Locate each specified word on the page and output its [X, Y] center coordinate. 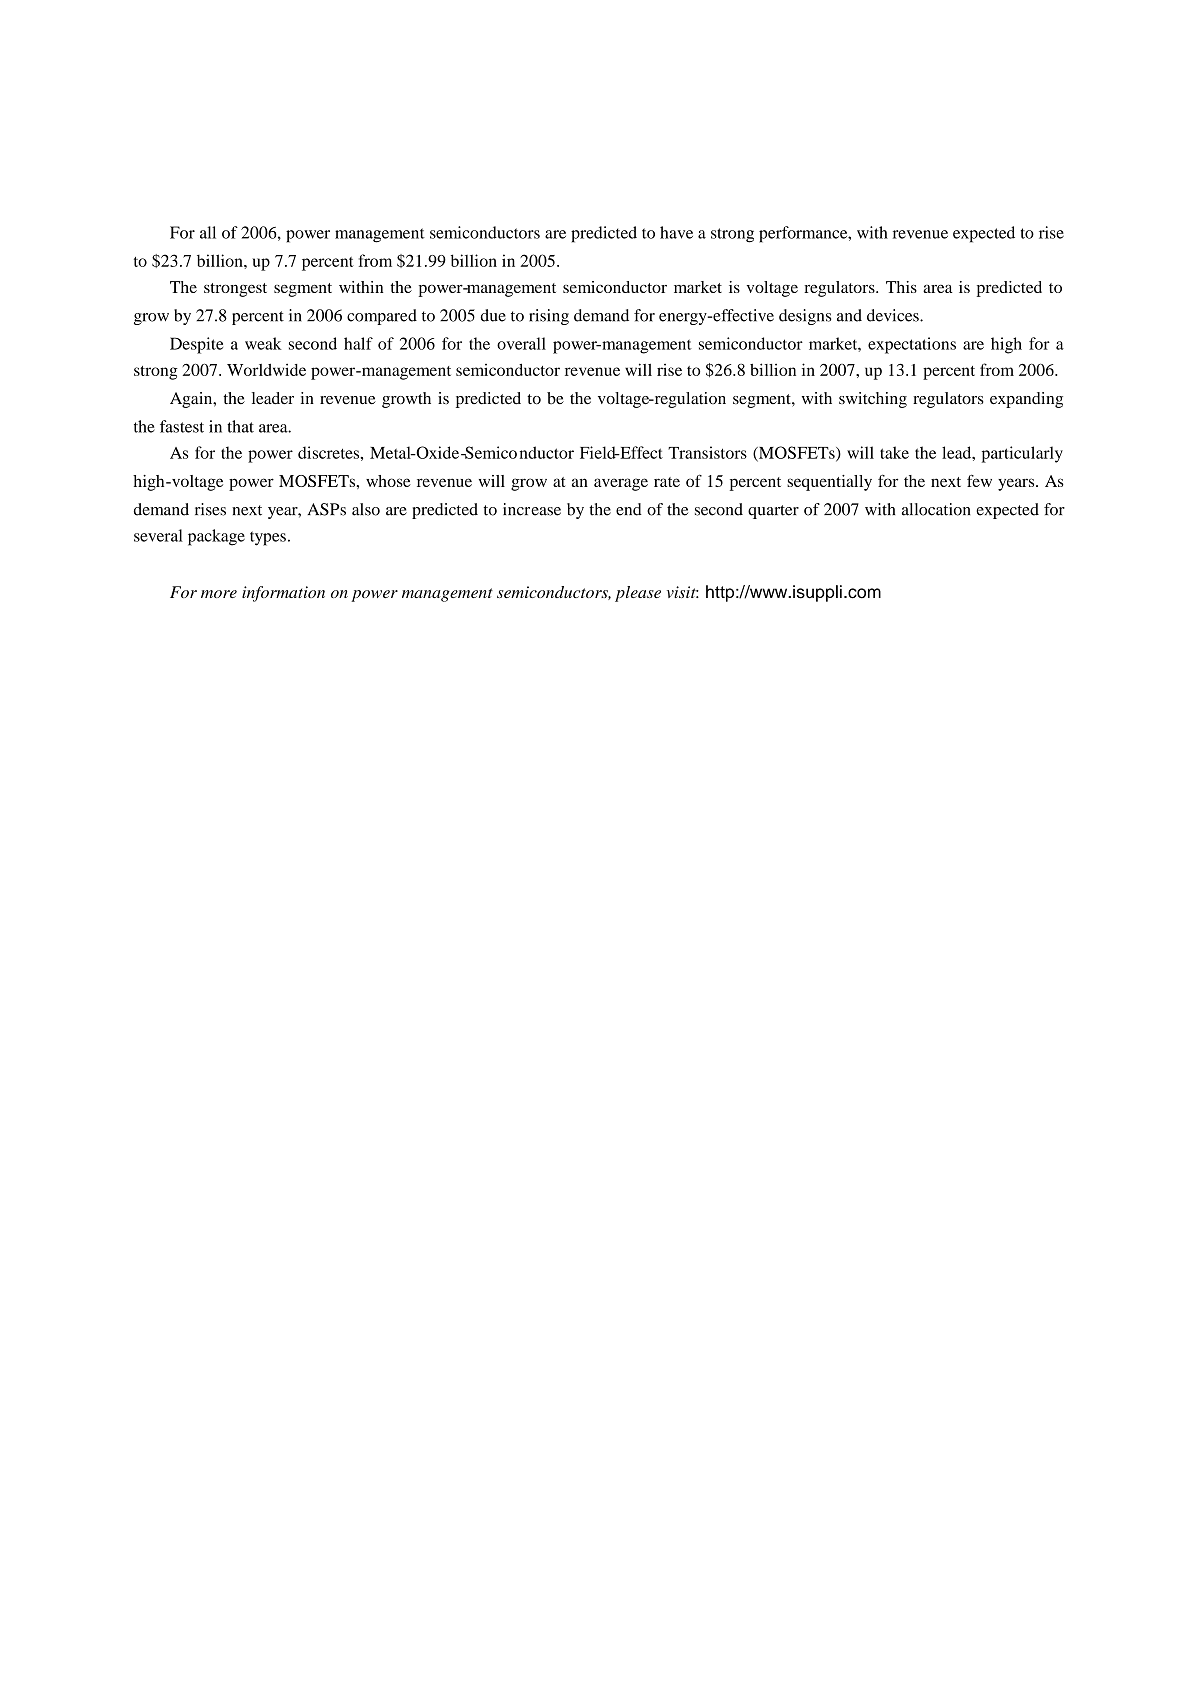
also [366, 509]
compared [382, 317]
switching [873, 400]
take [894, 452]
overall [521, 343]
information [283, 594]
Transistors [707, 452]
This [901, 287]
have [676, 232]
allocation [936, 509]
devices [894, 315]
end [629, 509]
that [240, 426]
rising [549, 317]
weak [263, 343]
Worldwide [266, 369]
